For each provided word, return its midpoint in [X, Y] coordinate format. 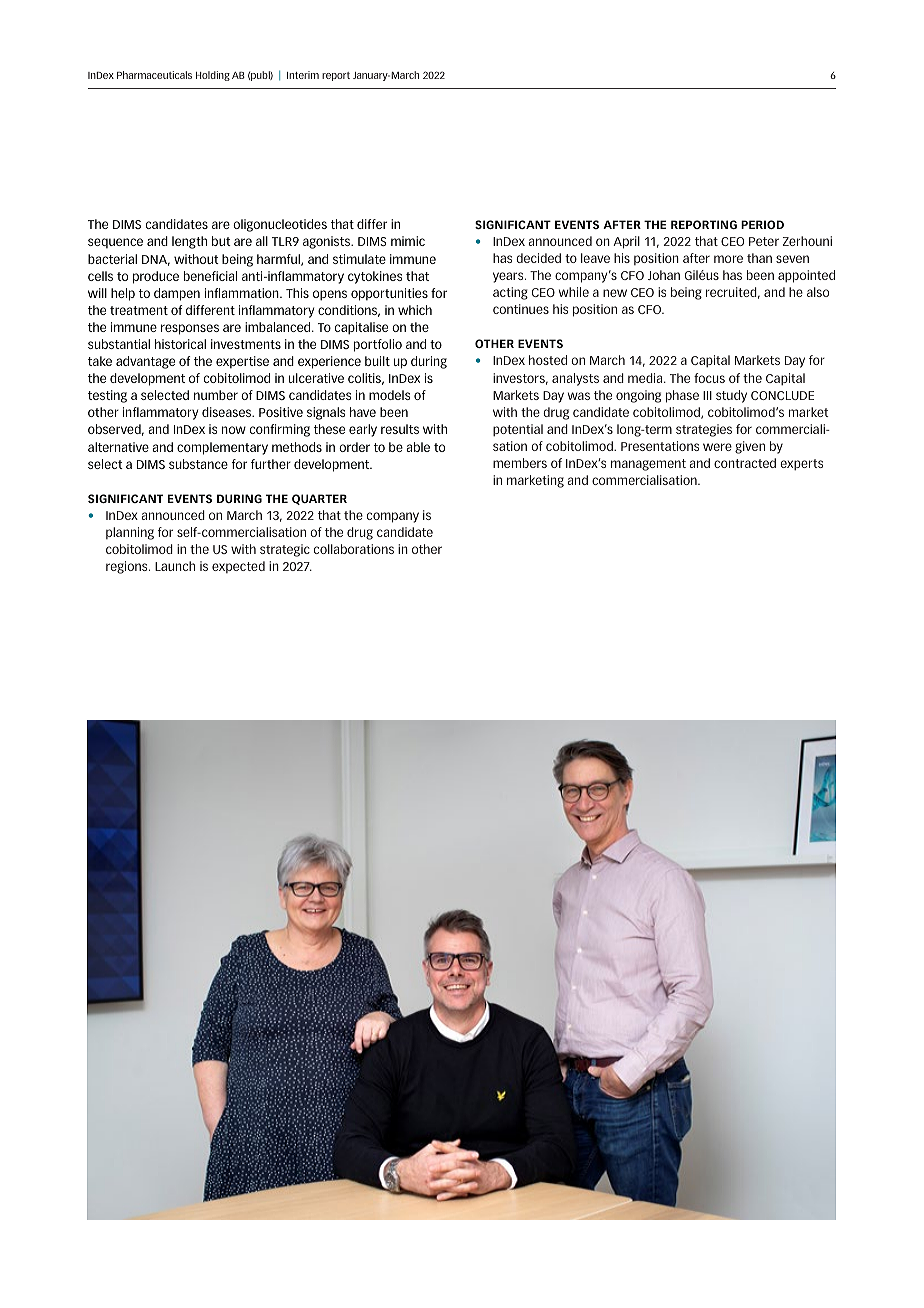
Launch [175, 566]
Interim [303, 75]
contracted [745, 463]
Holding [213, 76]
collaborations [354, 549]
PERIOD [762, 224]
